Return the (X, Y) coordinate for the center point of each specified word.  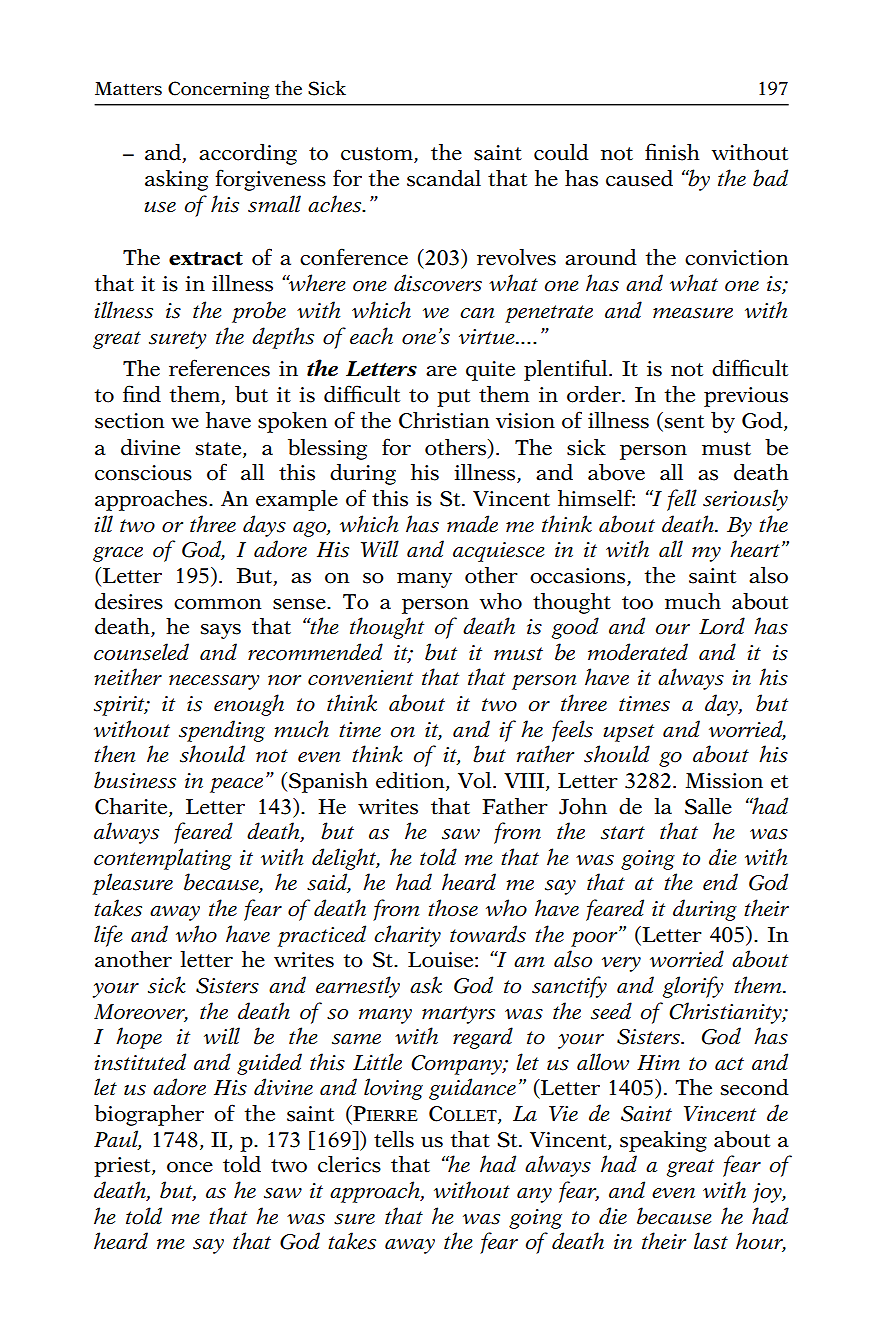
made (472, 524)
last (711, 1241)
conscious (143, 473)
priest (123, 1167)
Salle (708, 806)
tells (394, 1139)
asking (176, 180)
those (453, 908)
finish (672, 152)
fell (682, 500)
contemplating (163, 859)
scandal (444, 178)
